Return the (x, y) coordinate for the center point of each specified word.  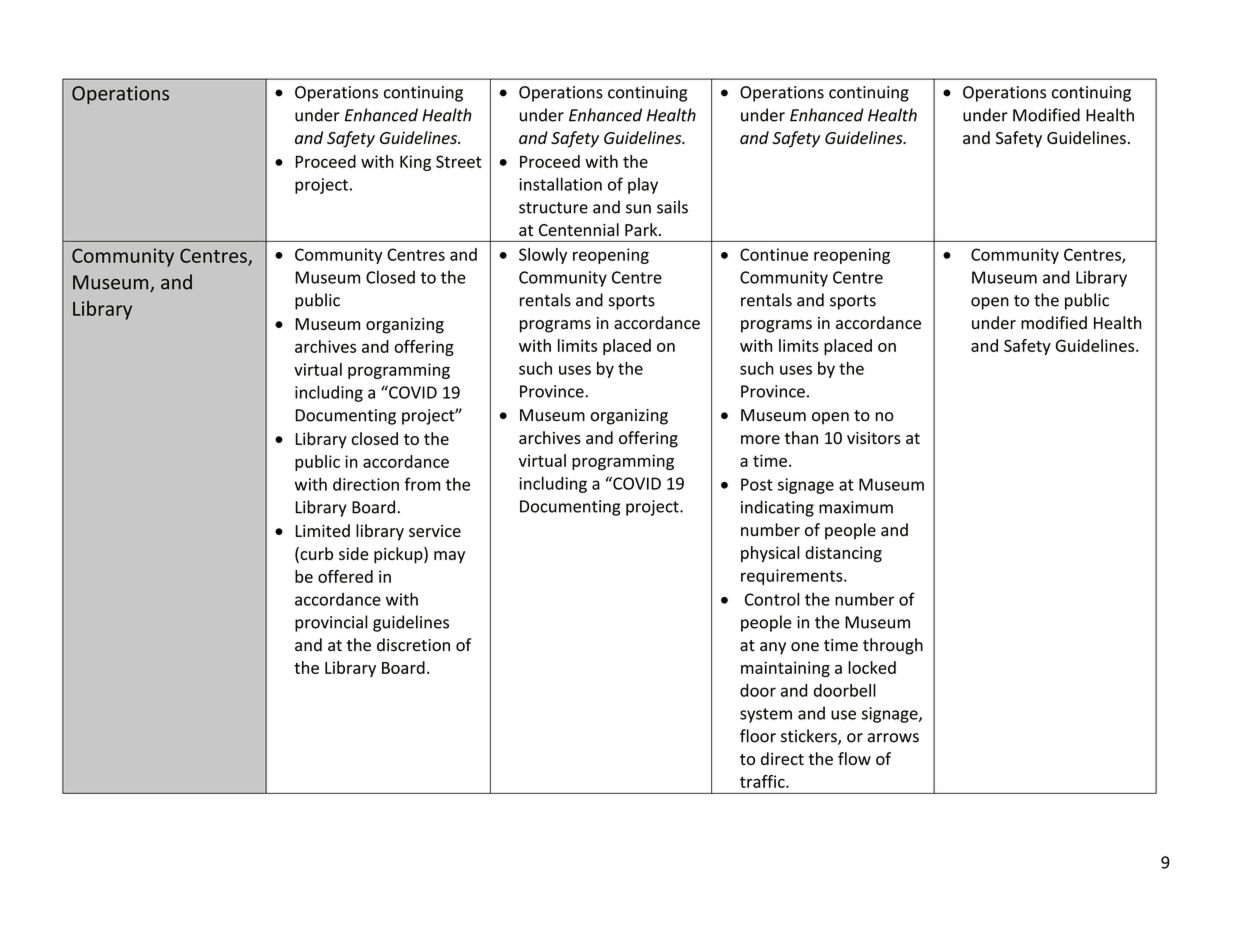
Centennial (579, 230)
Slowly (543, 256)
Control (772, 599)
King (415, 163)
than (801, 437)
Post (757, 484)
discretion (413, 645)
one (805, 647)
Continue (774, 254)
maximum (856, 507)
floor (758, 736)
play (643, 185)
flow (854, 758)
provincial (331, 623)
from (422, 484)
